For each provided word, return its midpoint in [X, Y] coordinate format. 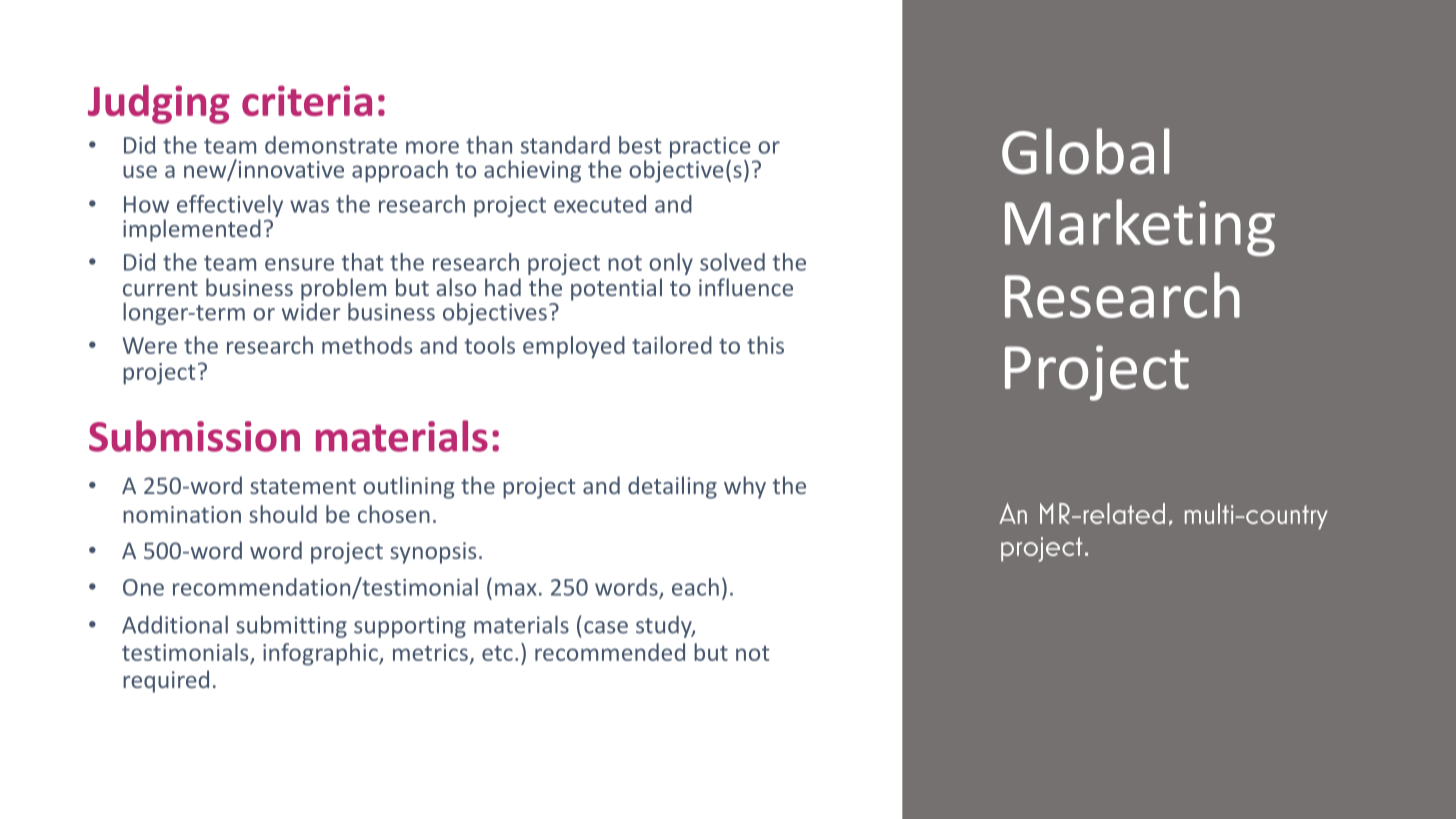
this [765, 345]
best [640, 145]
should [283, 514]
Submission [194, 436]
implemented [192, 230]
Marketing [1140, 228]
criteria [307, 100]
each [695, 587]
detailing [672, 487]
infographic [321, 654]
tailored [672, 345]
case [606, 627]
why [745, 487]
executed [600, 204]
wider [311, 310]
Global [1086, 151]
